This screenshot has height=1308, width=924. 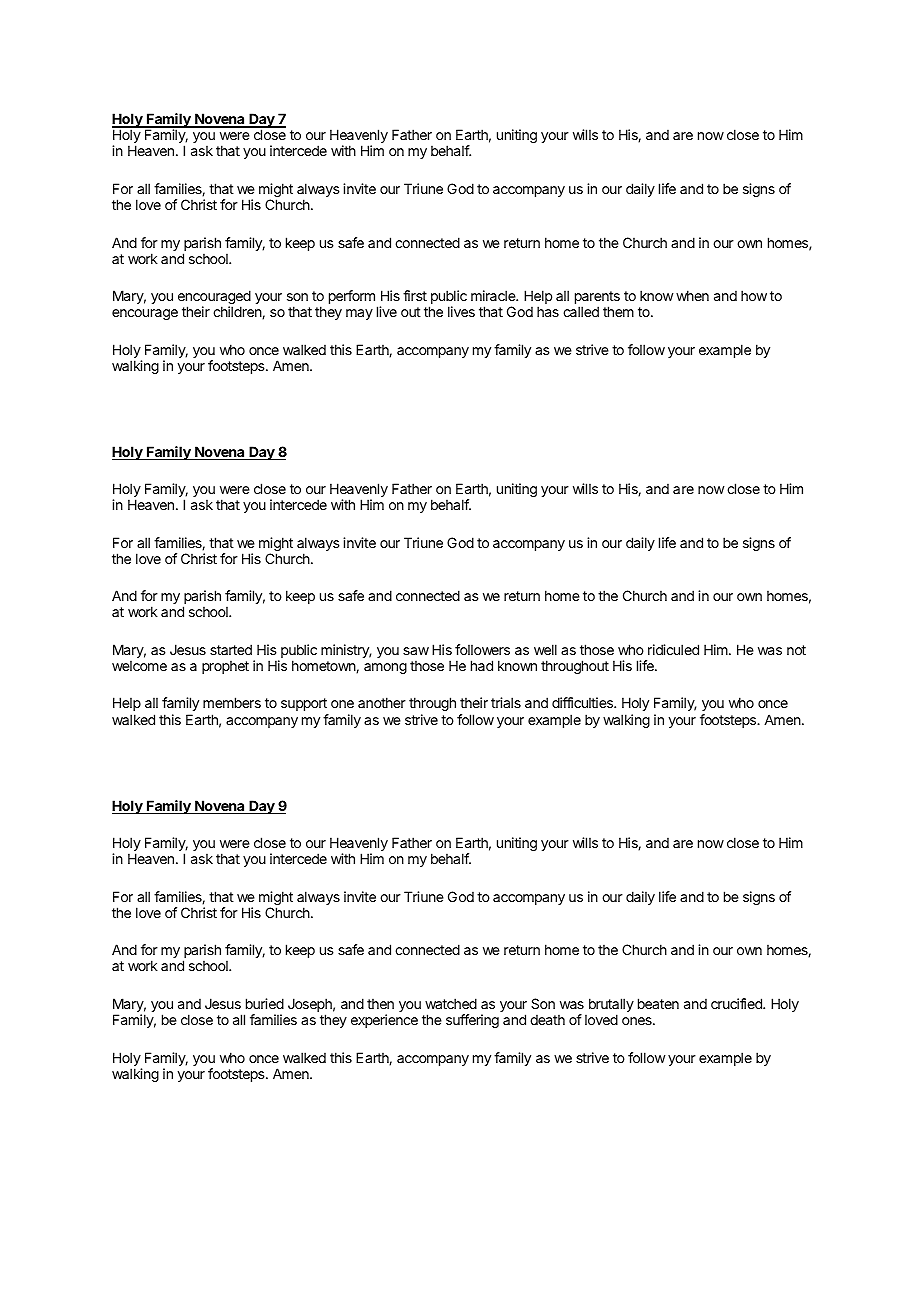 I want to click on had, so click(x=482, y=665).
